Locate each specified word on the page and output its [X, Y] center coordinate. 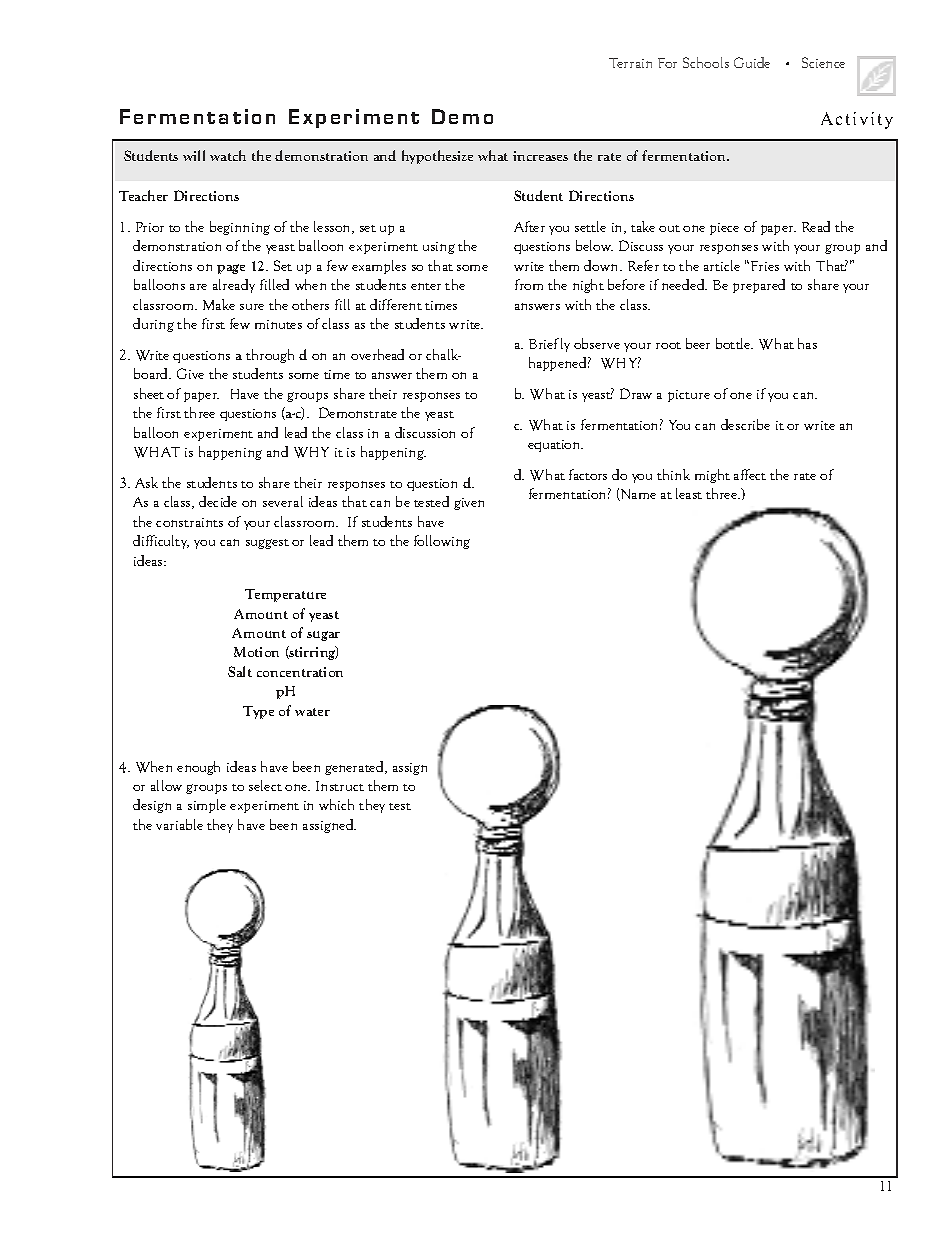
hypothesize [437, 157]
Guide [752, 62]
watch [228, 155]
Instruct [340, 786]
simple [207, 806]
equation [555, 446]
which [336, 804]
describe [745, 424]
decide [218, 501]
